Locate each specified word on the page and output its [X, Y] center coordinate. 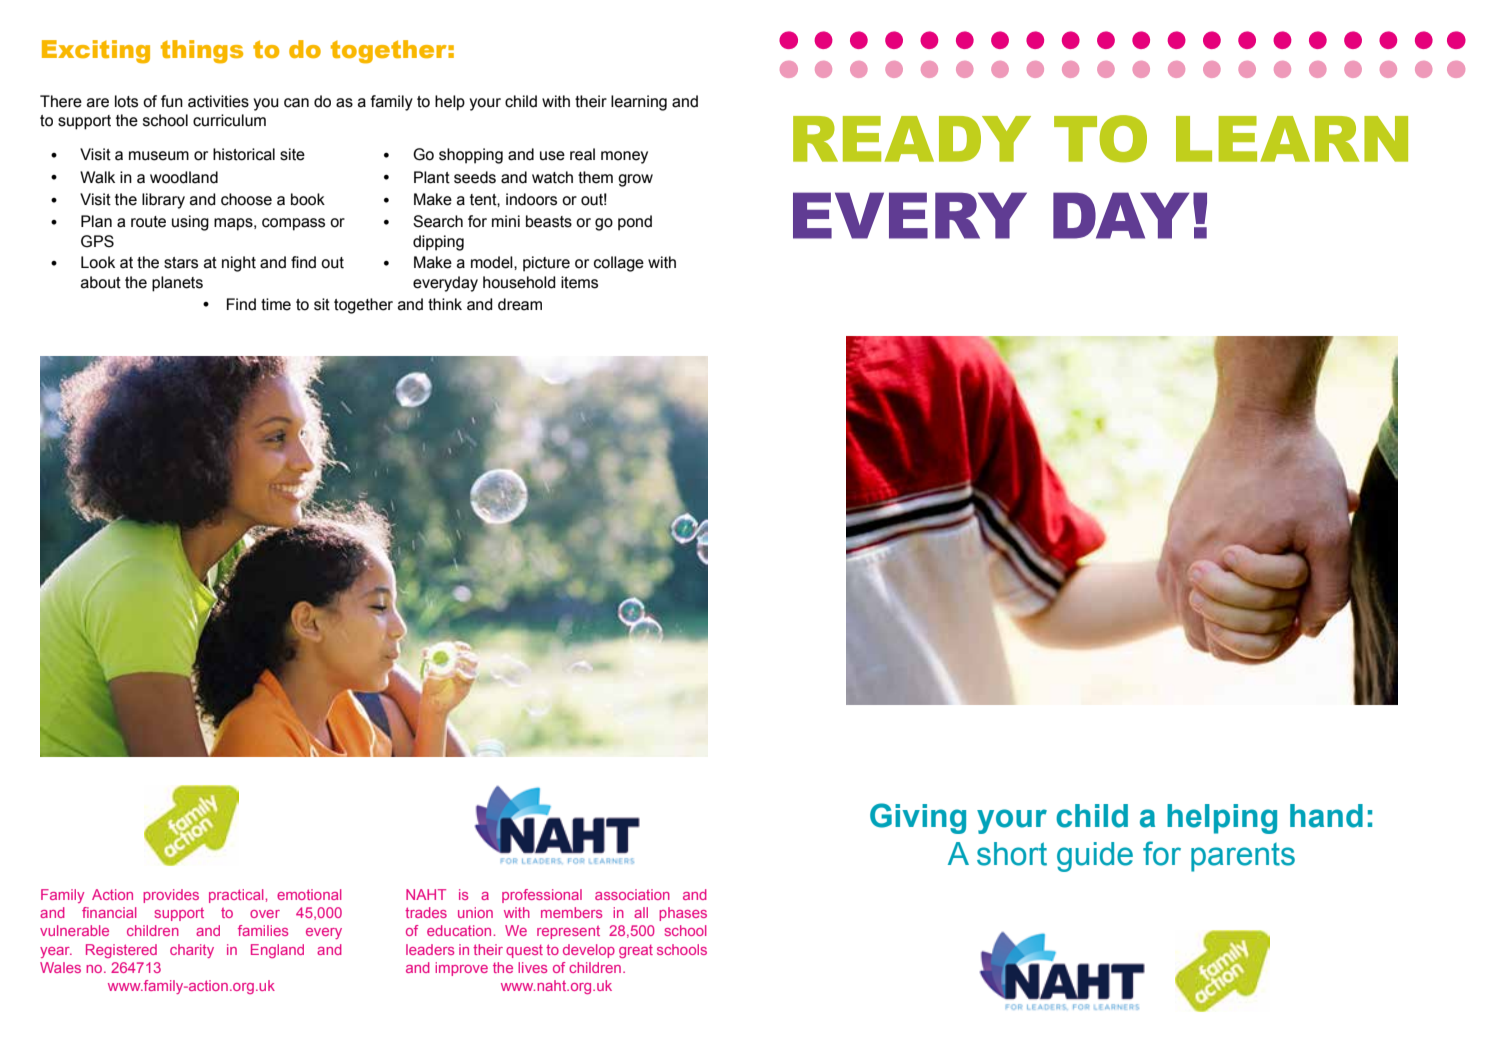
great [636, 951]
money [624, 157]
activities [218, 101]
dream [520, 304]
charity [192, 951]
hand [1326, 816]
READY [912, 139]
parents [1243, 857]
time [276, 304]
